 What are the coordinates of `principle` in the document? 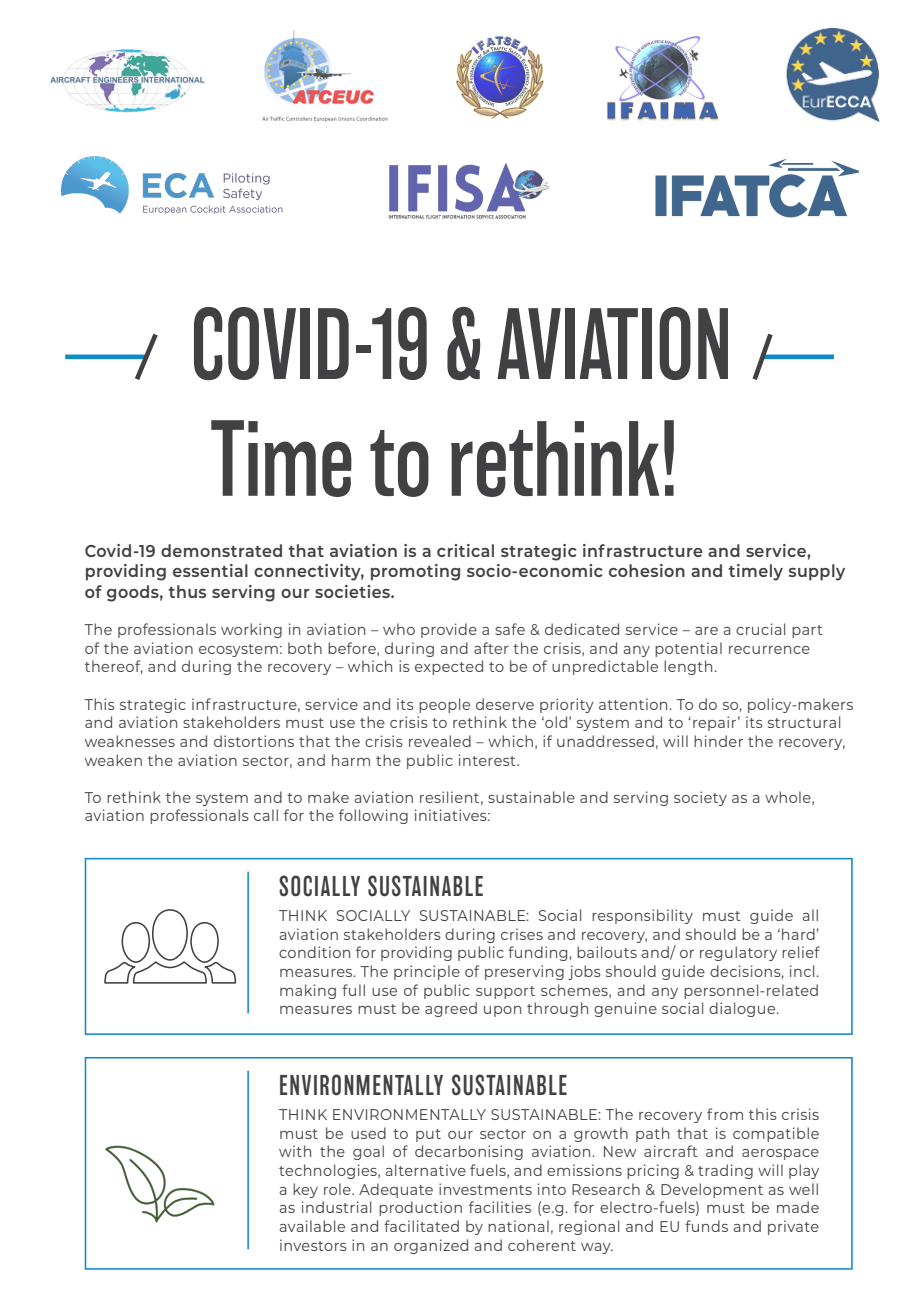 It's located at (427, 972).
